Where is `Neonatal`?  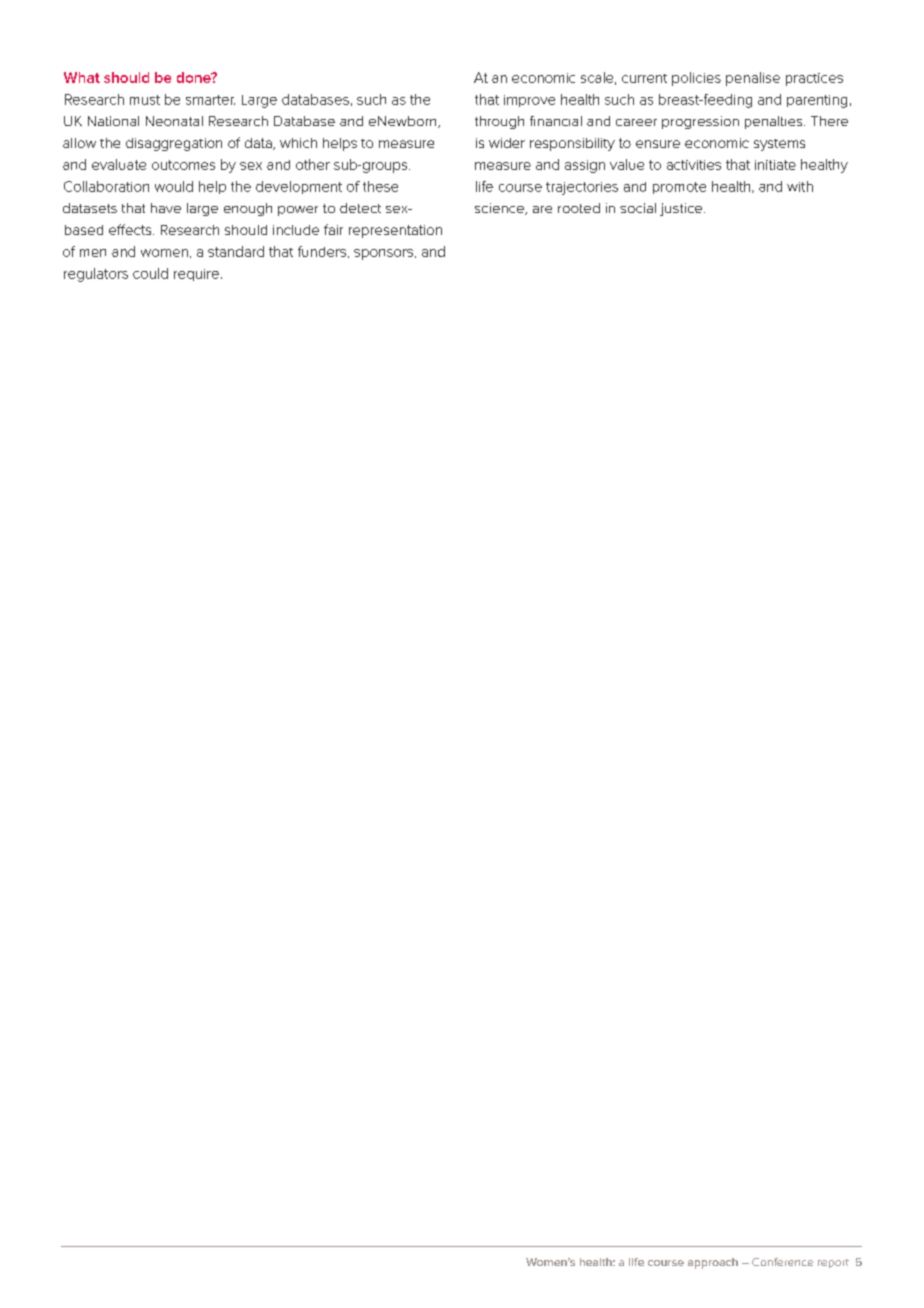
Neonatal is located at coordinates (174, 121).
